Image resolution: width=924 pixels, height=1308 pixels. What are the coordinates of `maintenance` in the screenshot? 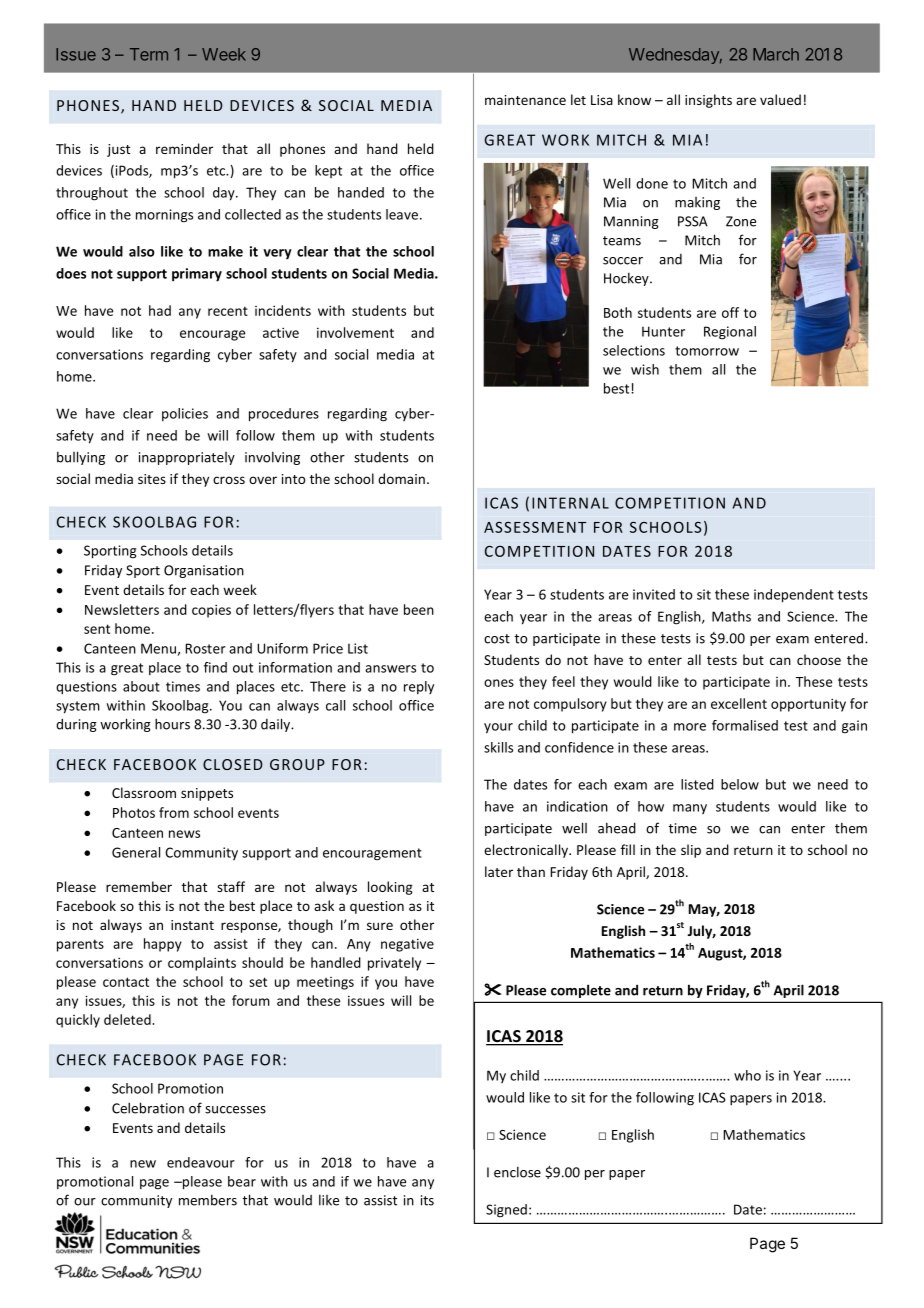 It's located at (525, 100).
